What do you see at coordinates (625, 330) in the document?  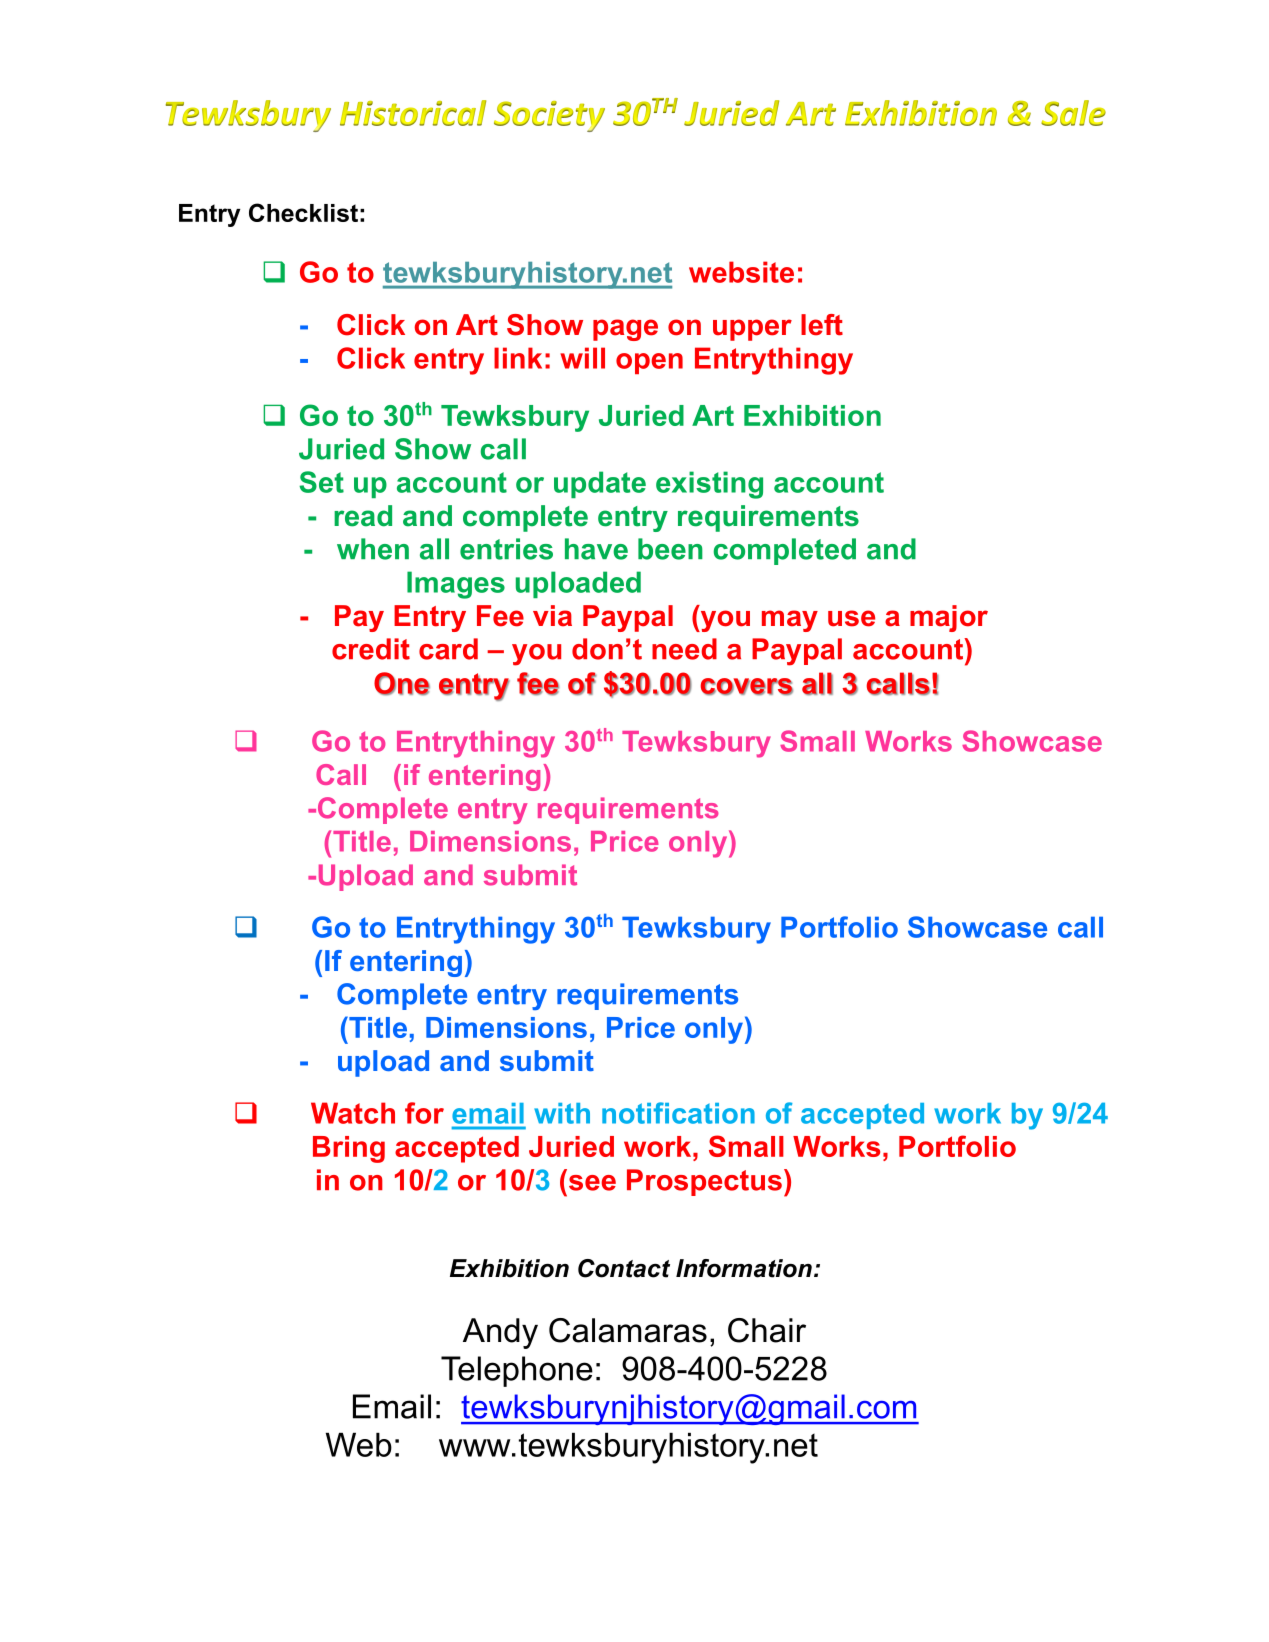 I see `page` at bounding box center [625, 330].
